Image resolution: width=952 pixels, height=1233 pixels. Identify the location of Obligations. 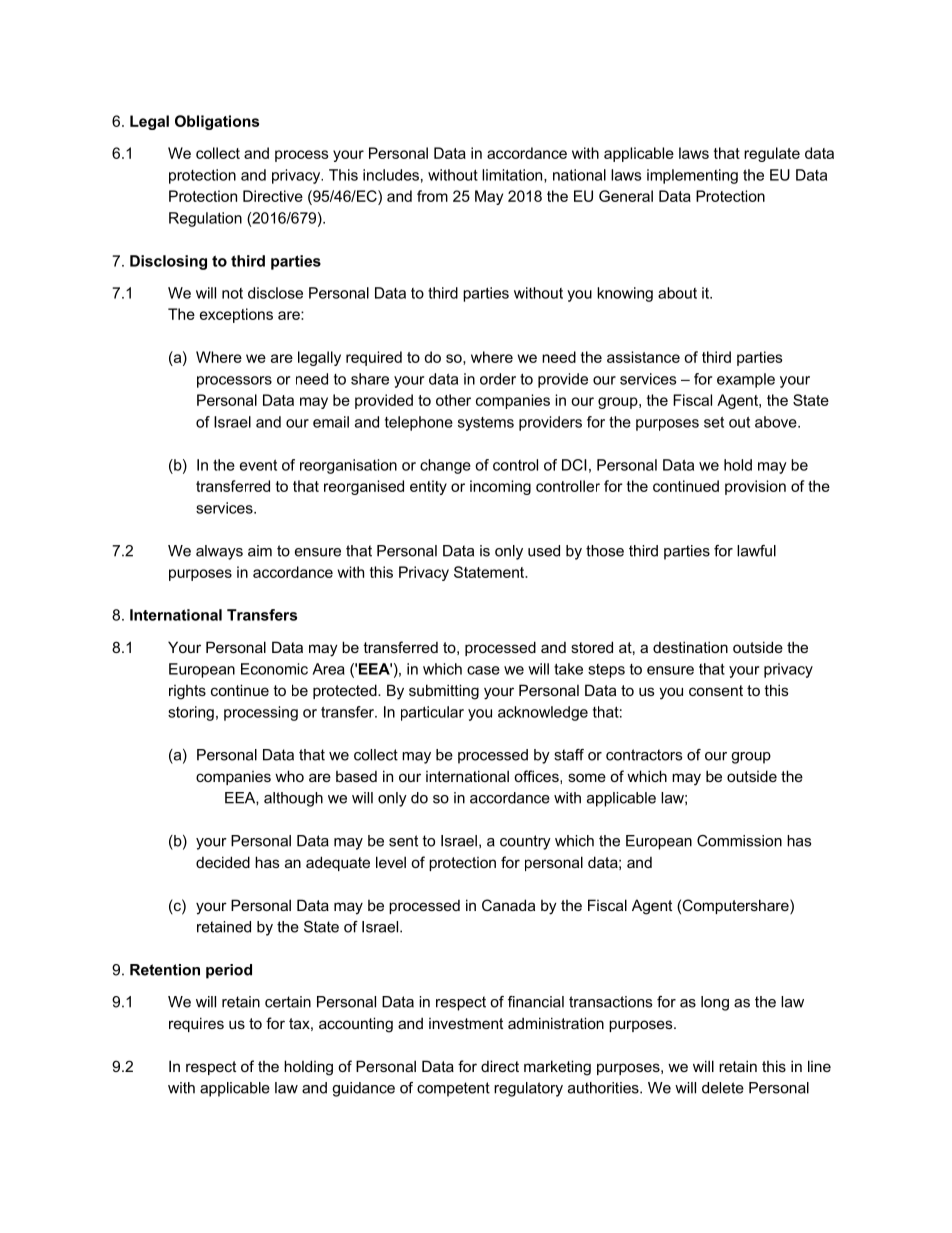
(217, 122).
